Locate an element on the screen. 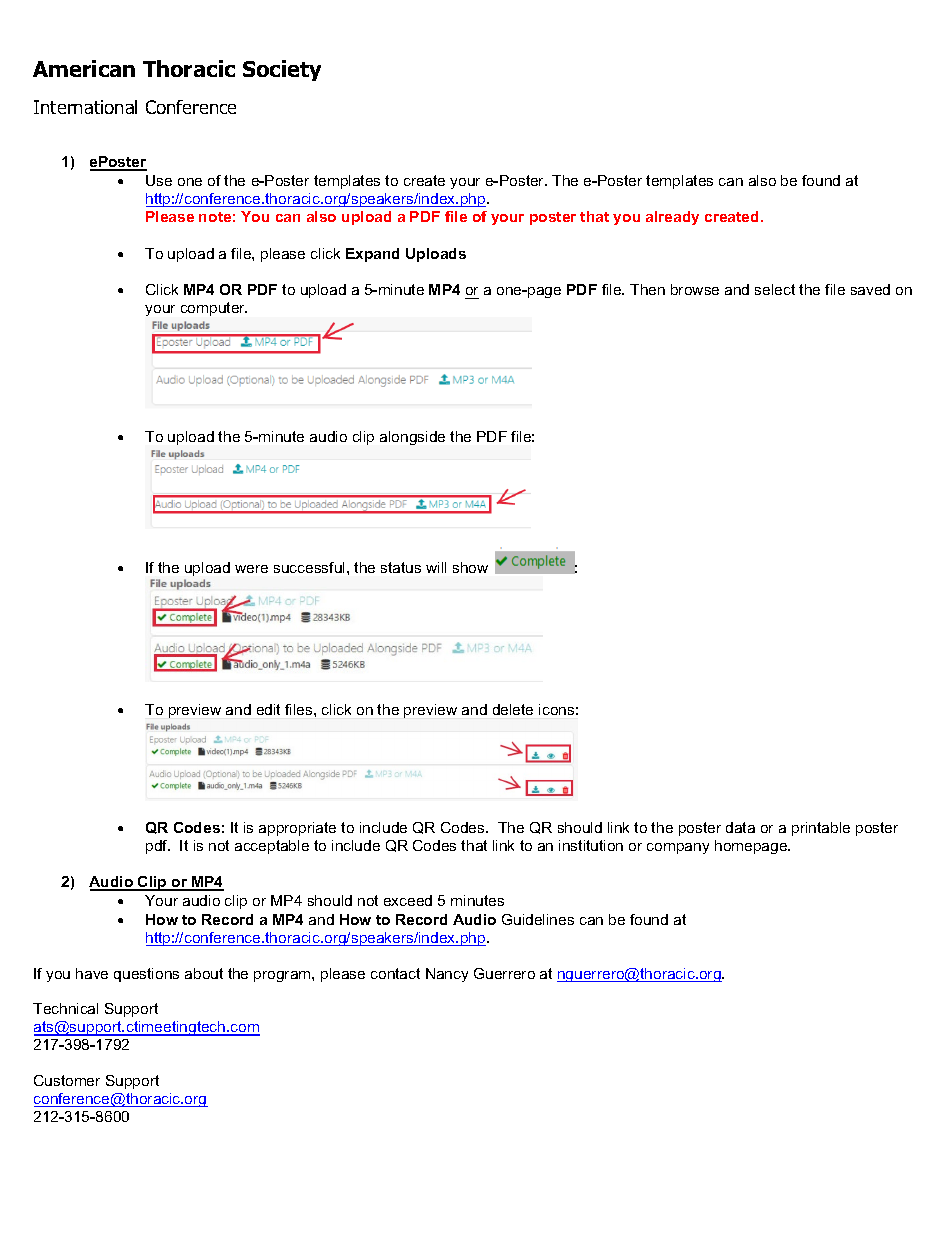  International is located at coordinates (85, 107).
